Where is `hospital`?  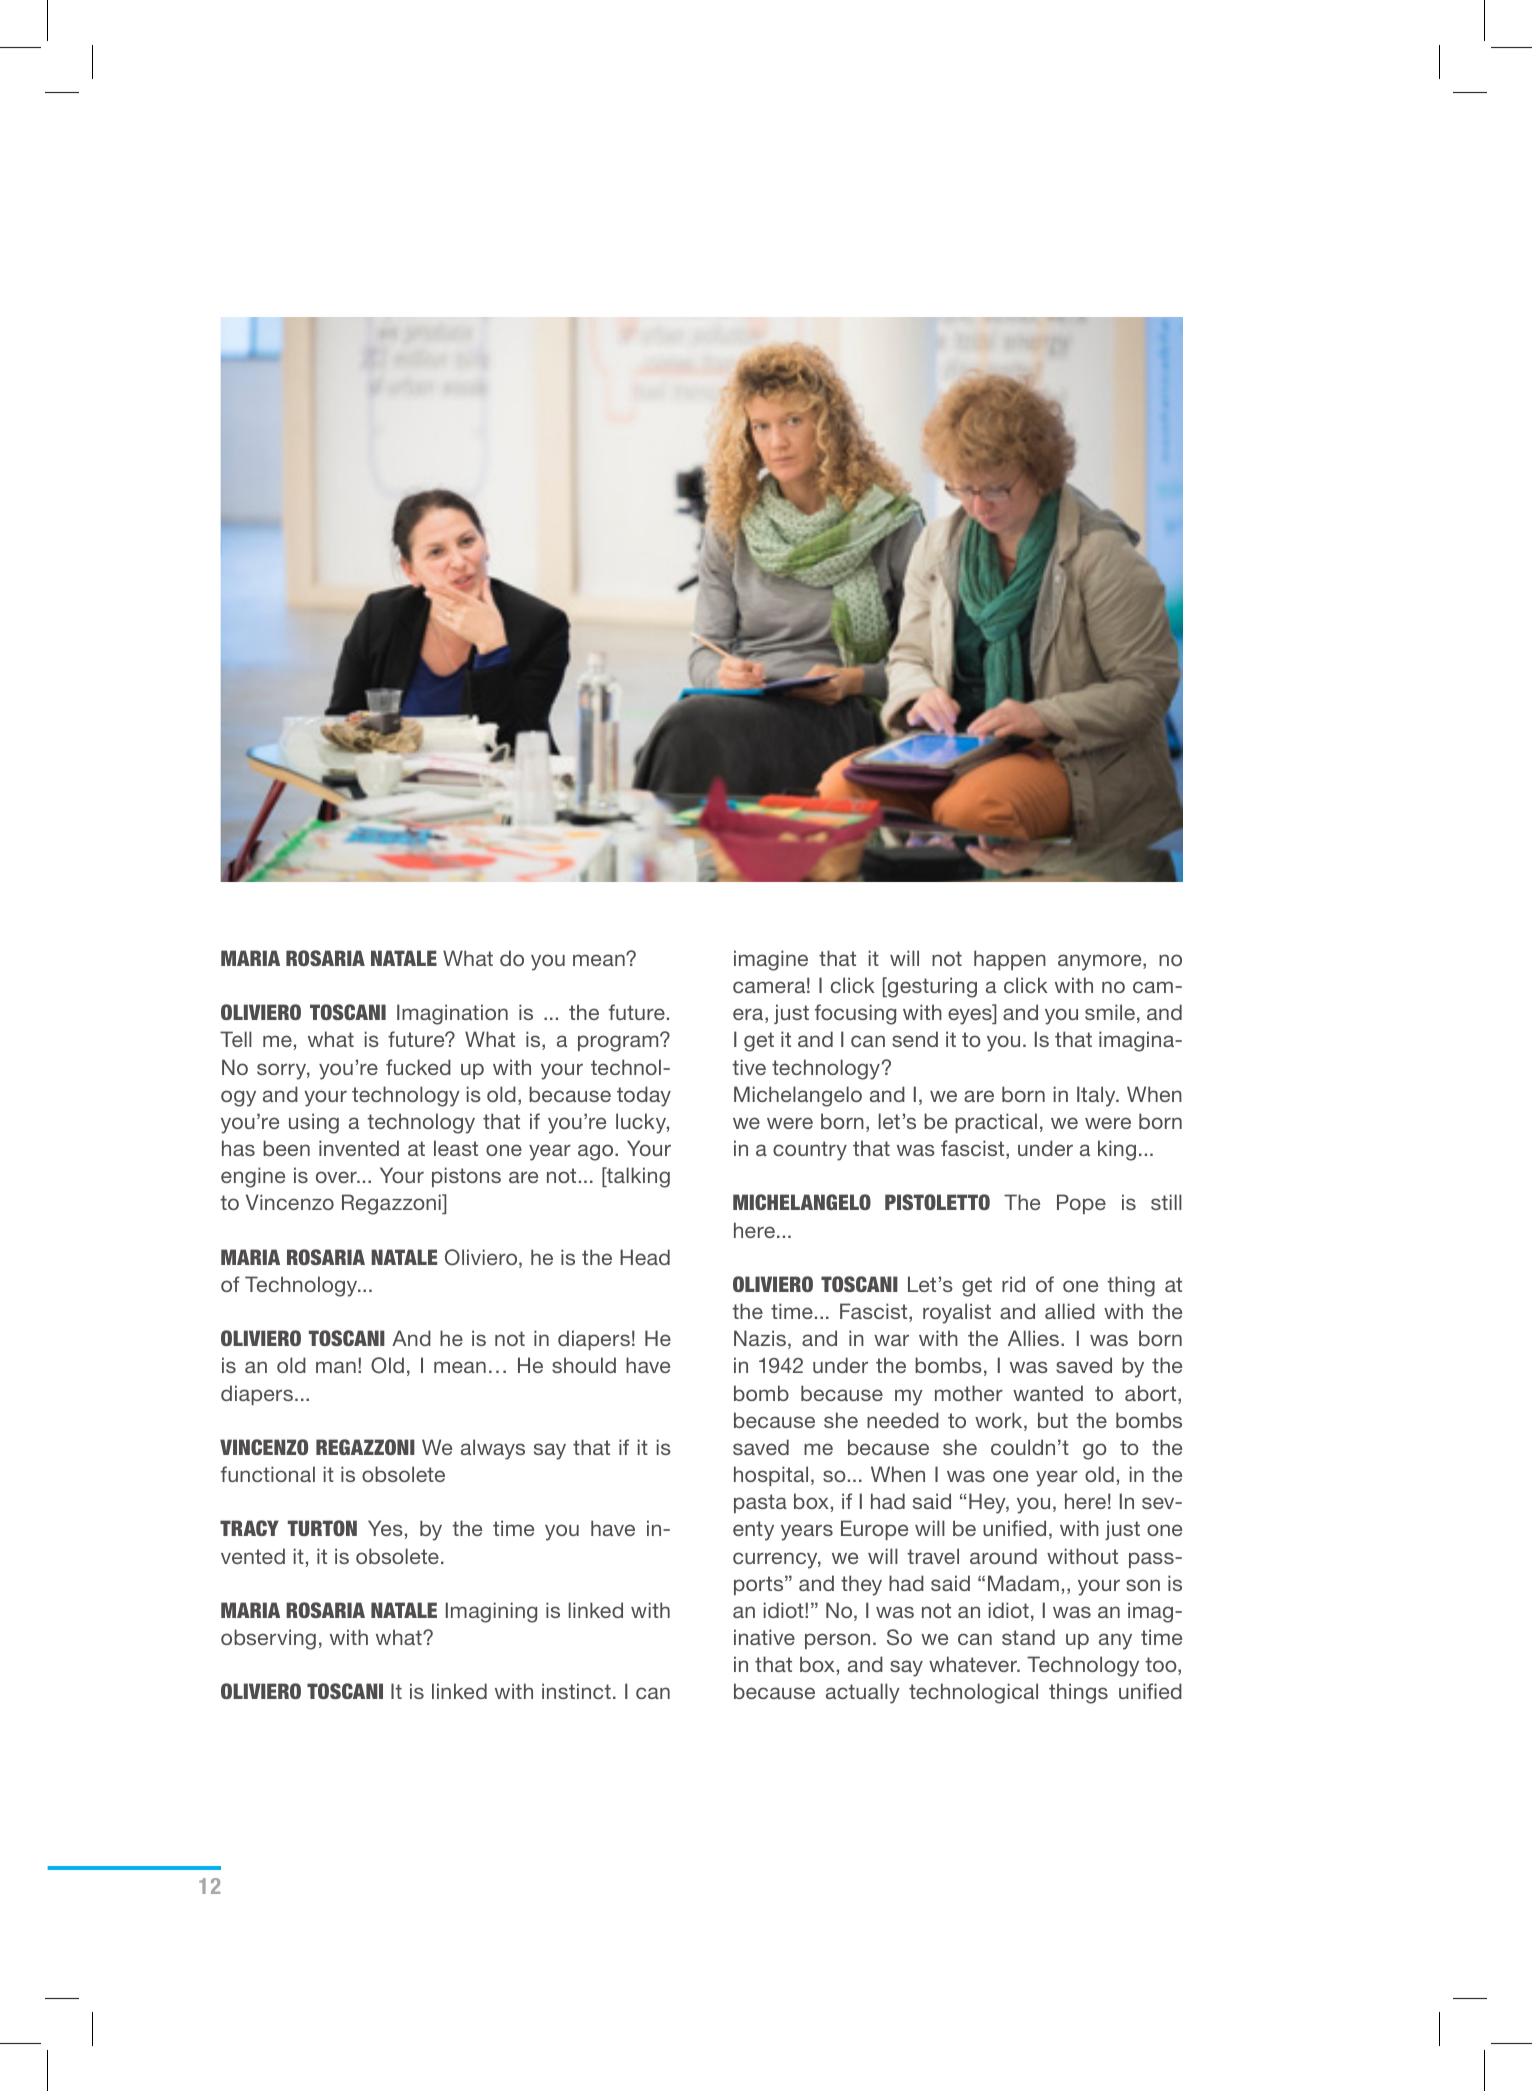 hospital is located at coordinates (771, 1476).
